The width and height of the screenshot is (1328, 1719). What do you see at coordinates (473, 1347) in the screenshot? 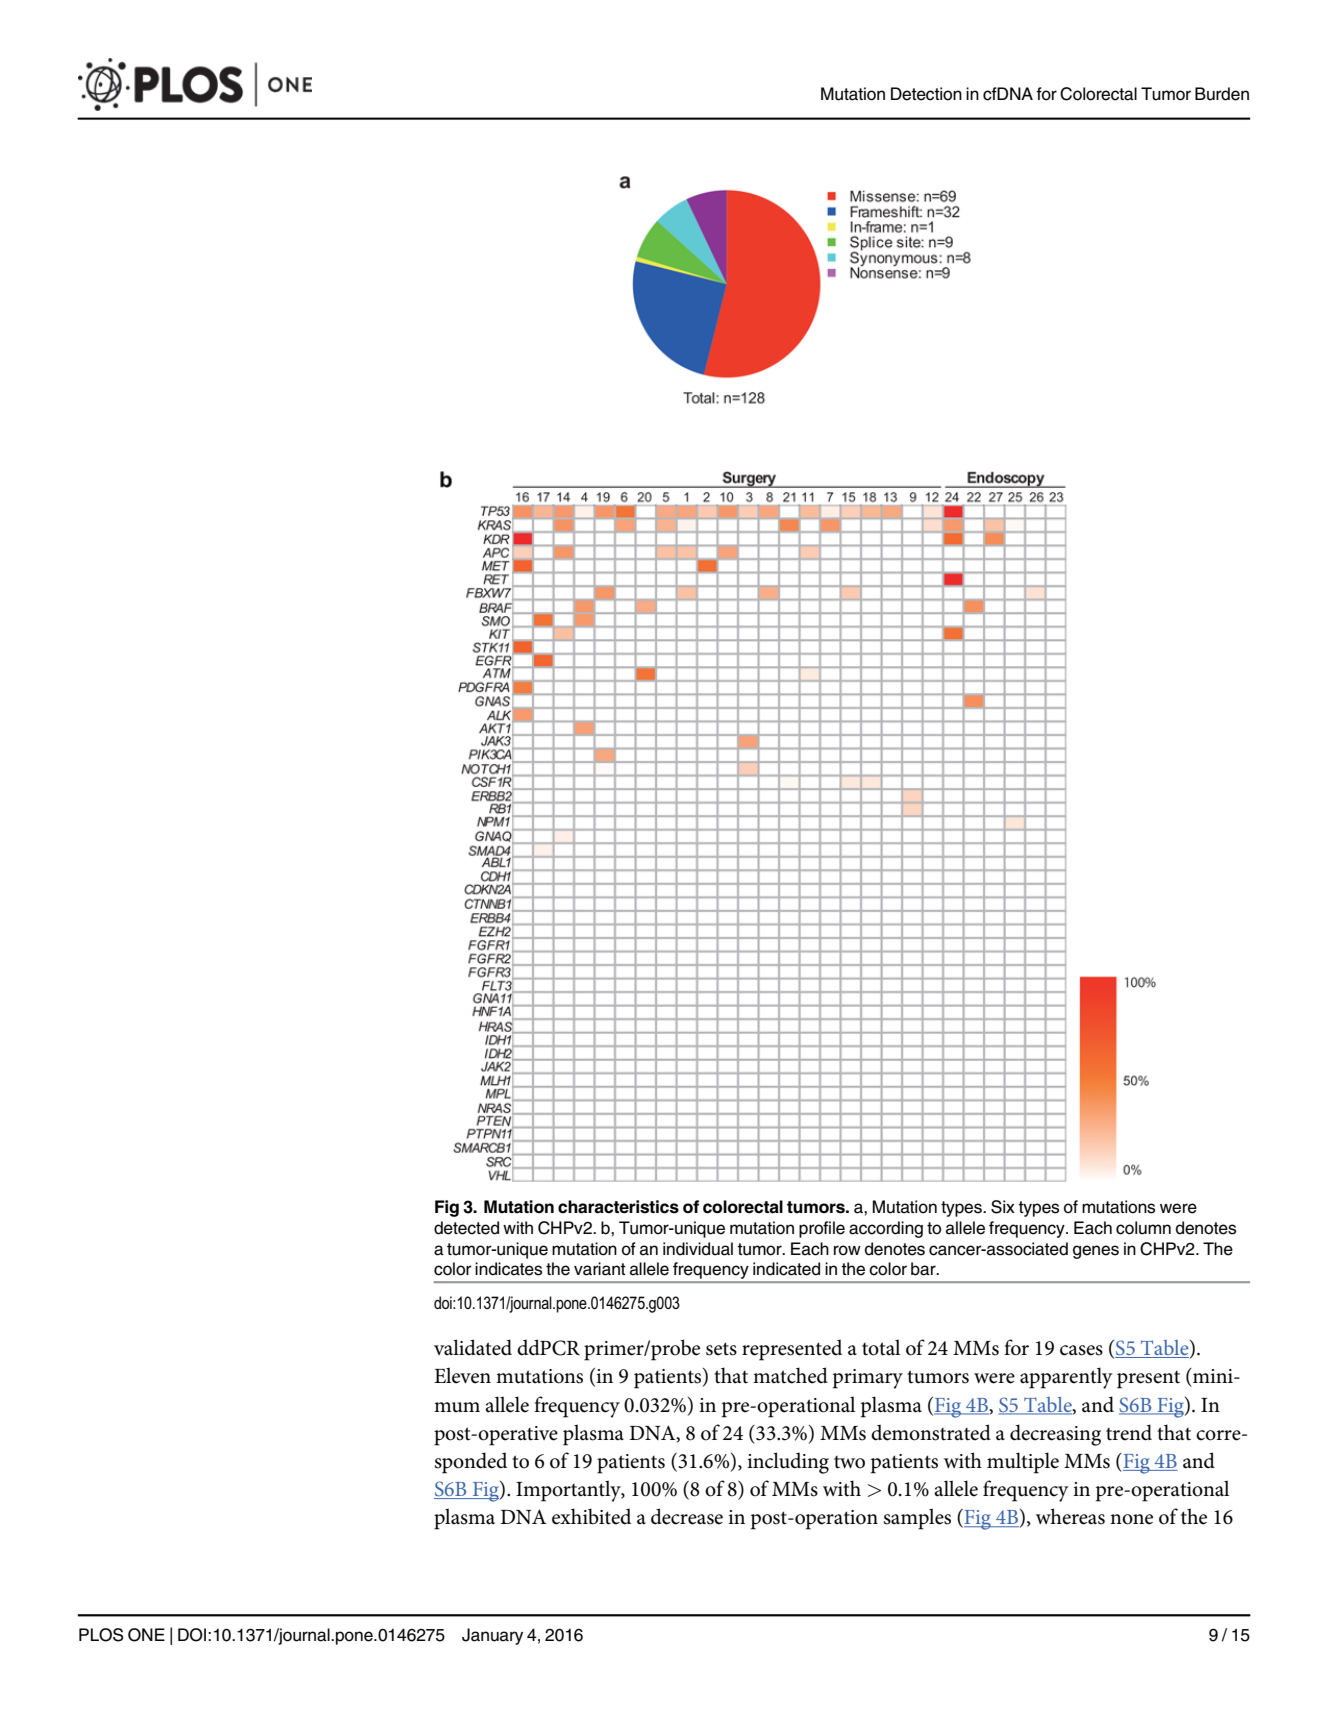
I see `validated` at bounding box center [473, 1347].
